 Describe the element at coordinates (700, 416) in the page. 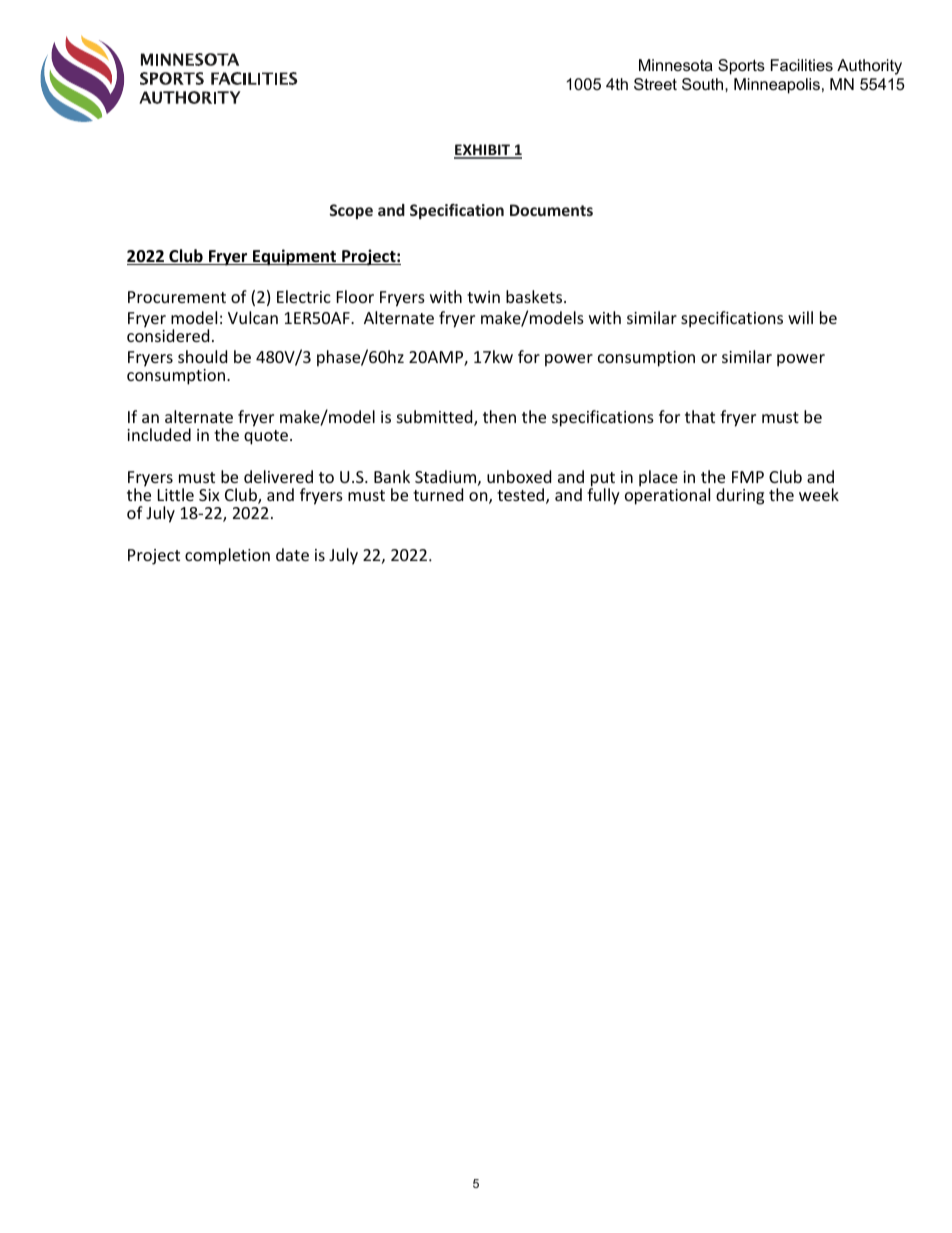

I see `that` at that location.
